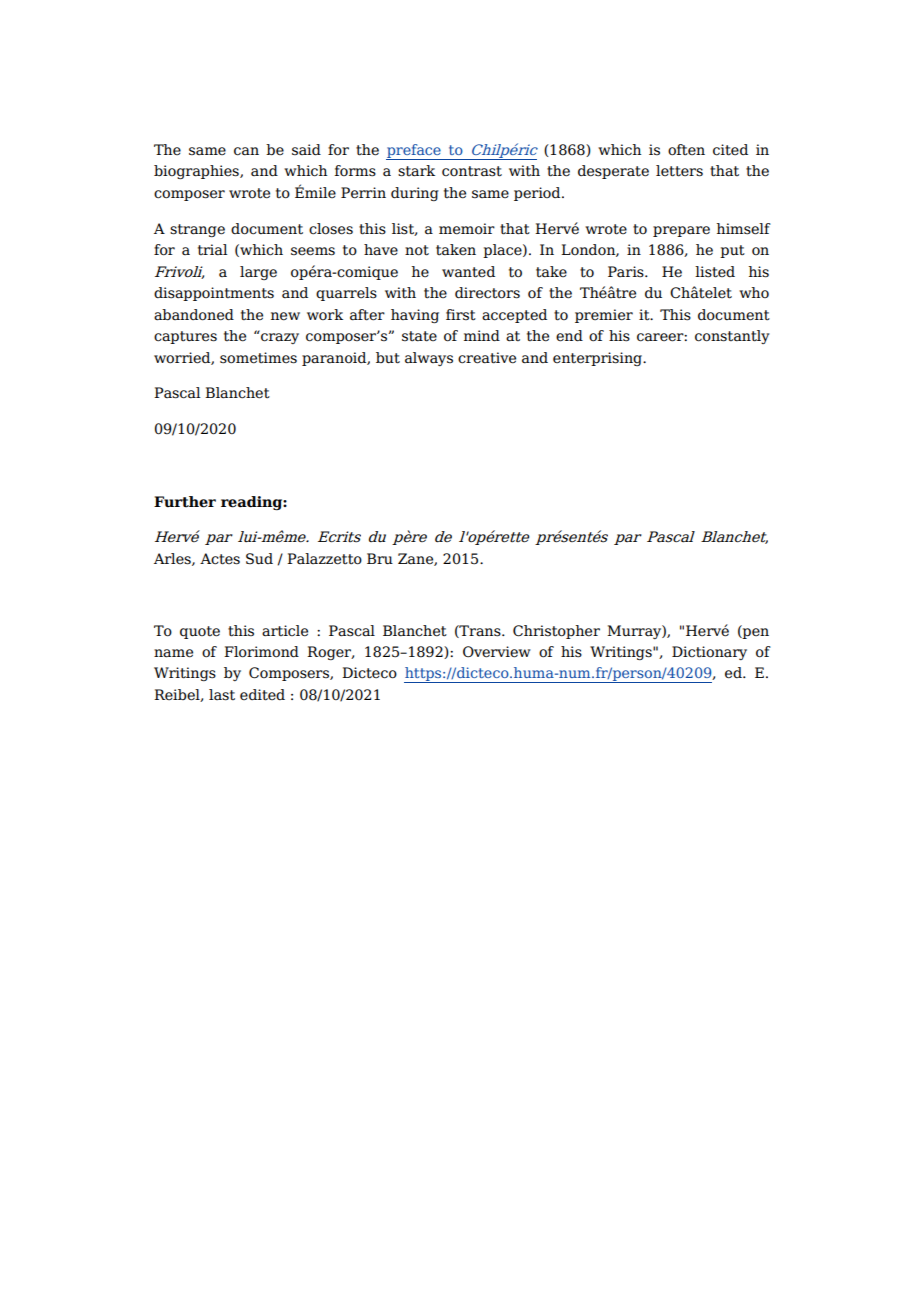 This page has height=1308, width=924. What do you see at coordinates (599, 359) in the page?
I see `enterprising` at bounding box center [599, 359].
